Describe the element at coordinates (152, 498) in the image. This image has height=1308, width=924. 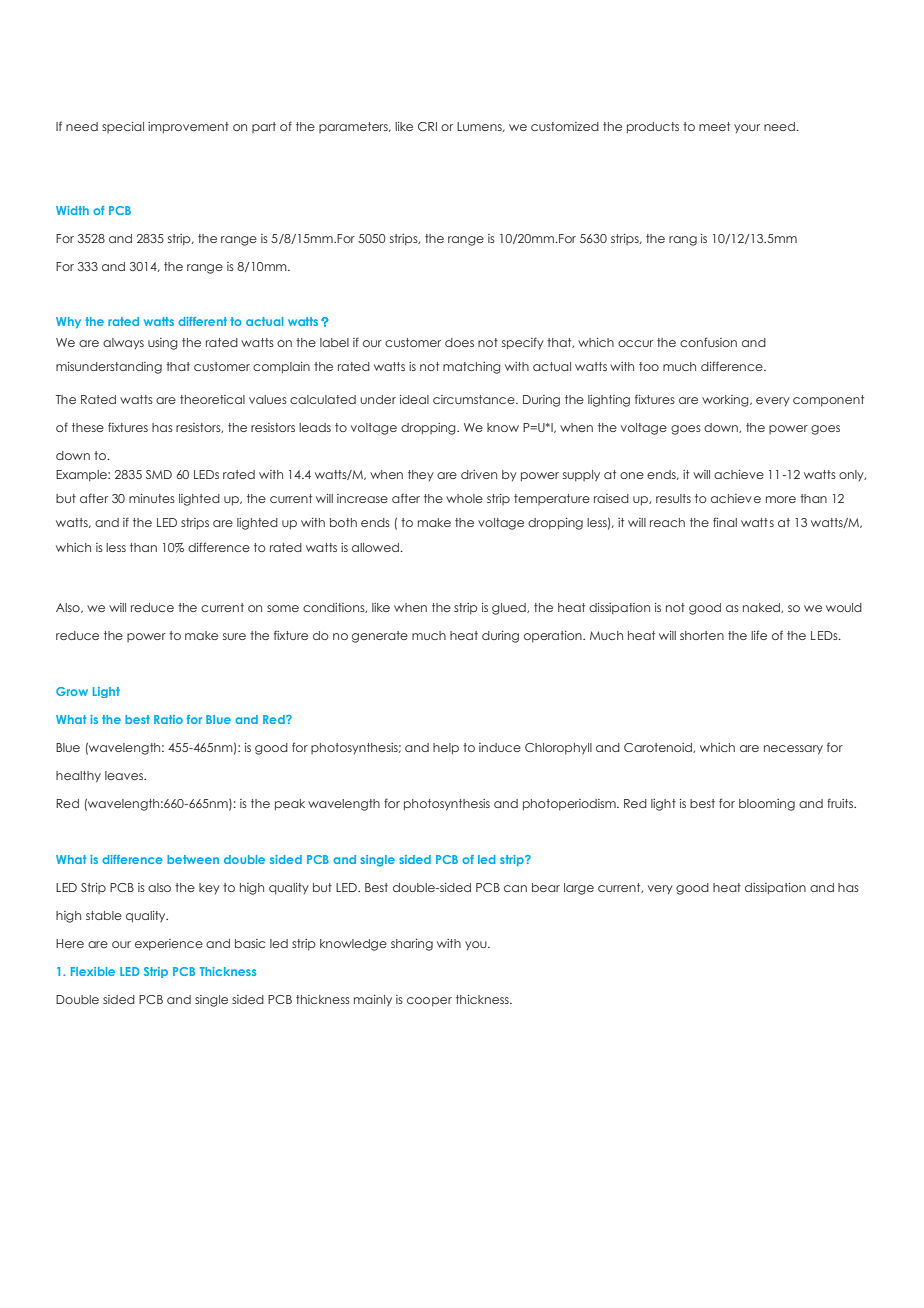
I see `minutes` at that location.
